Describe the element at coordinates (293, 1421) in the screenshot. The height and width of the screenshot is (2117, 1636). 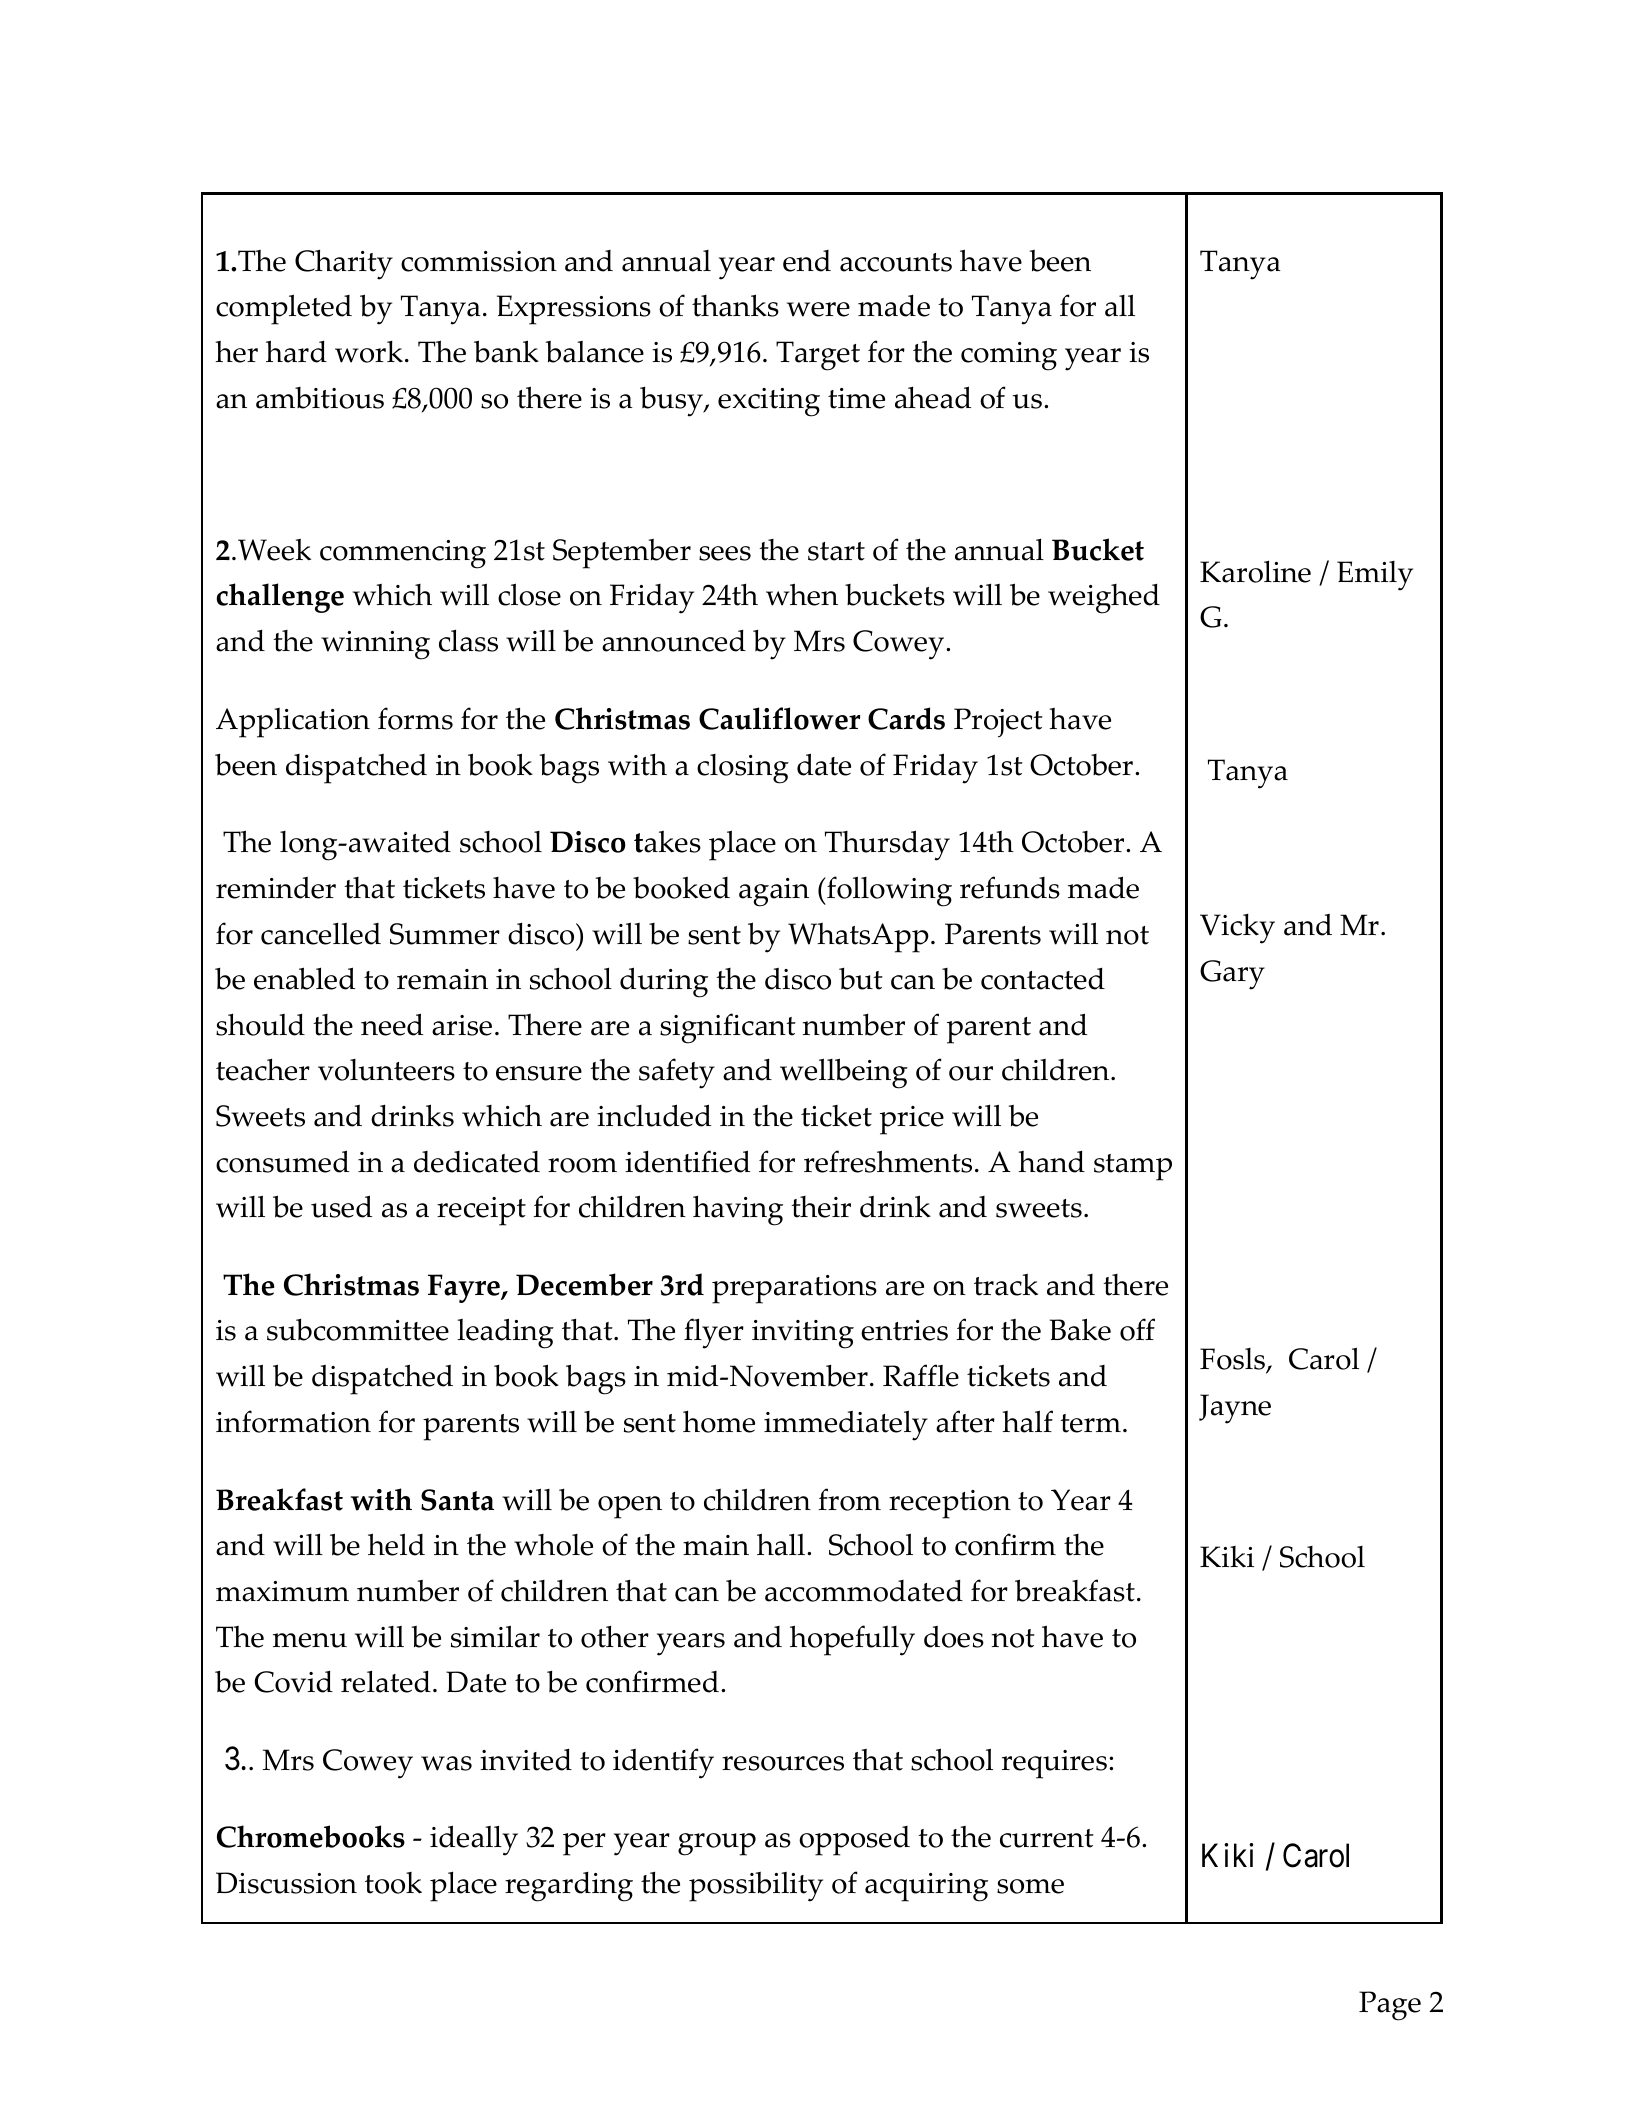
I see `information` at that location.
